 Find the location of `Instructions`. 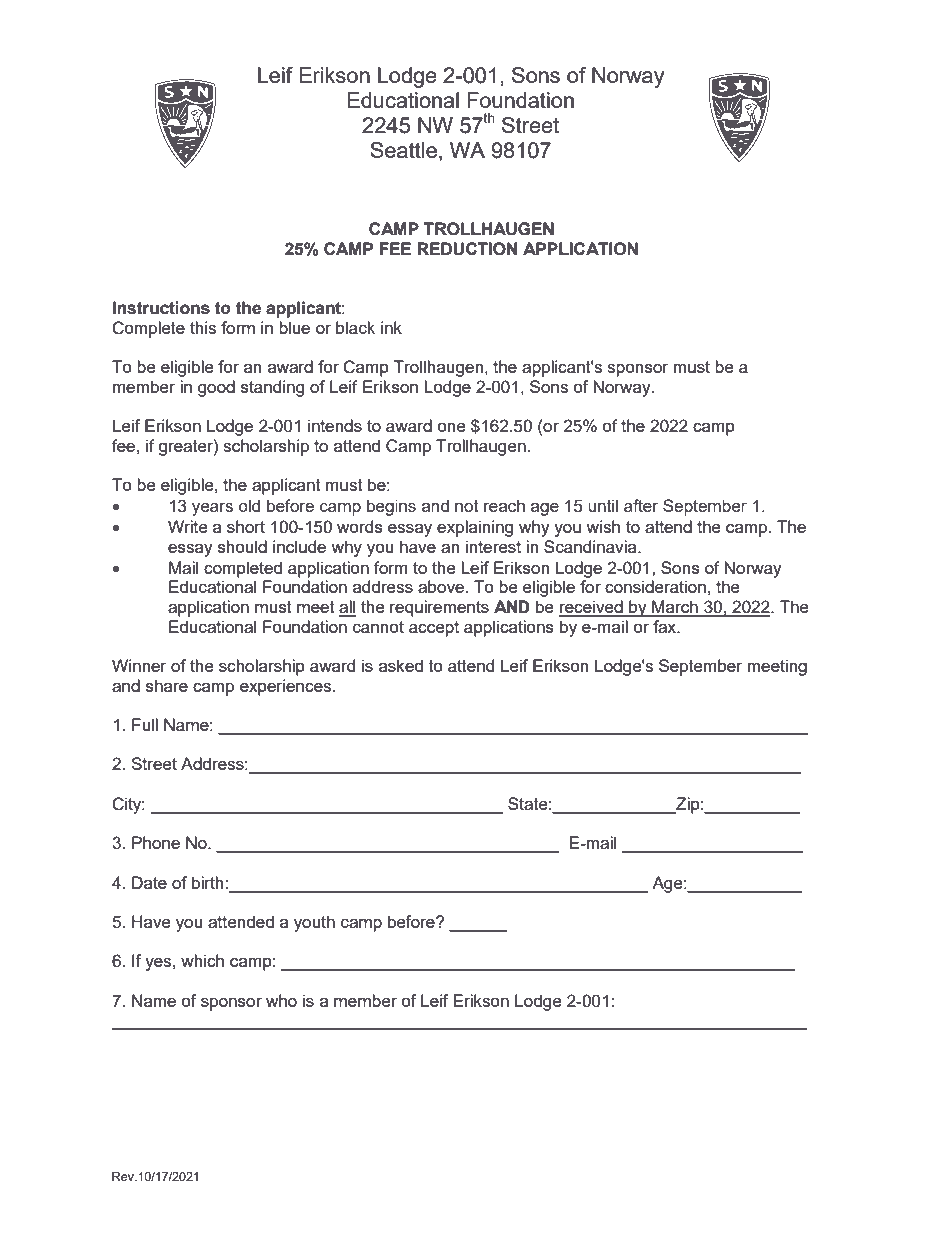

Instructions is located at coordinates (161, 308).
